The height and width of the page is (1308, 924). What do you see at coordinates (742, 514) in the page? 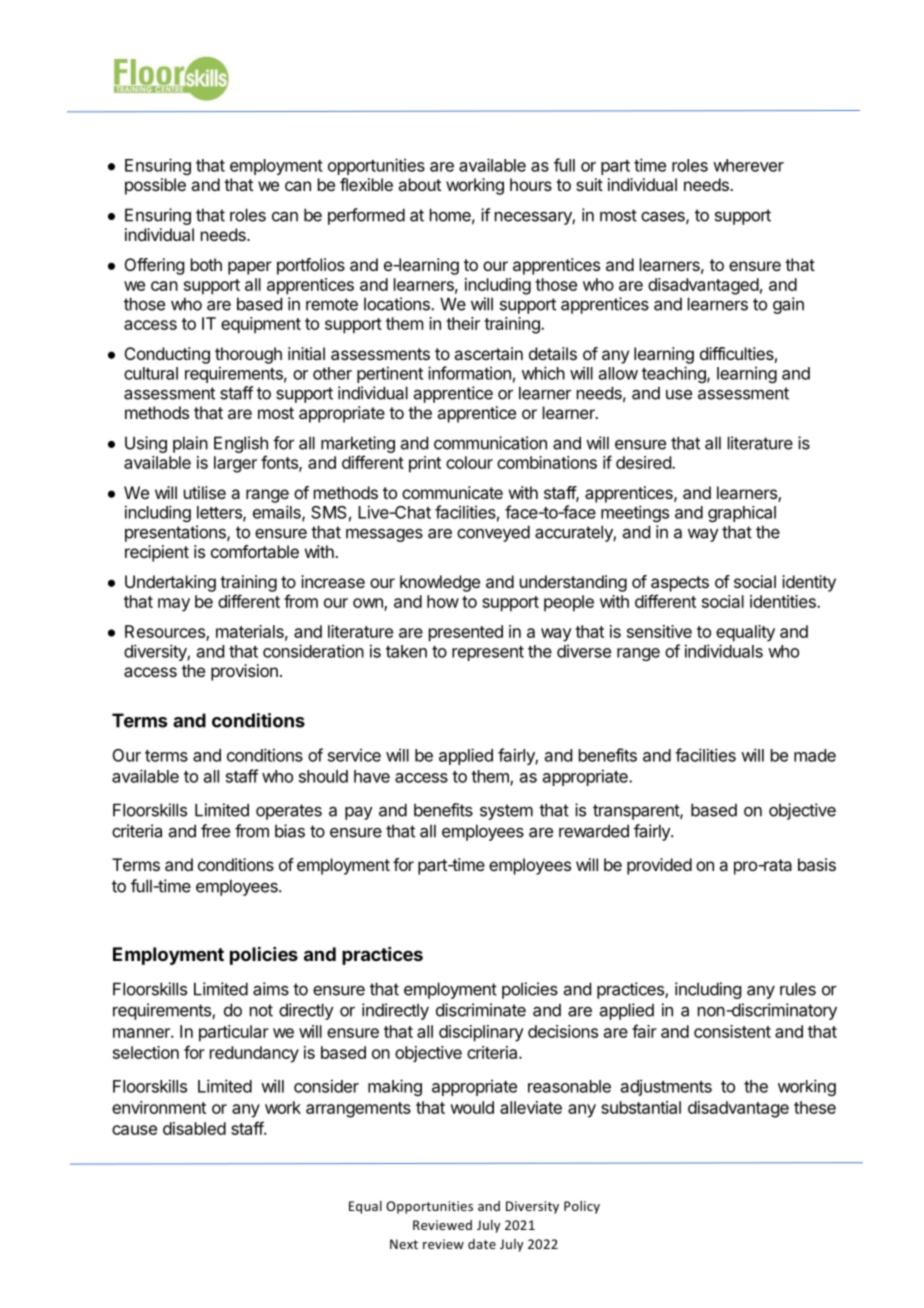
I see `graphical` at bounding box center [742, 514].
